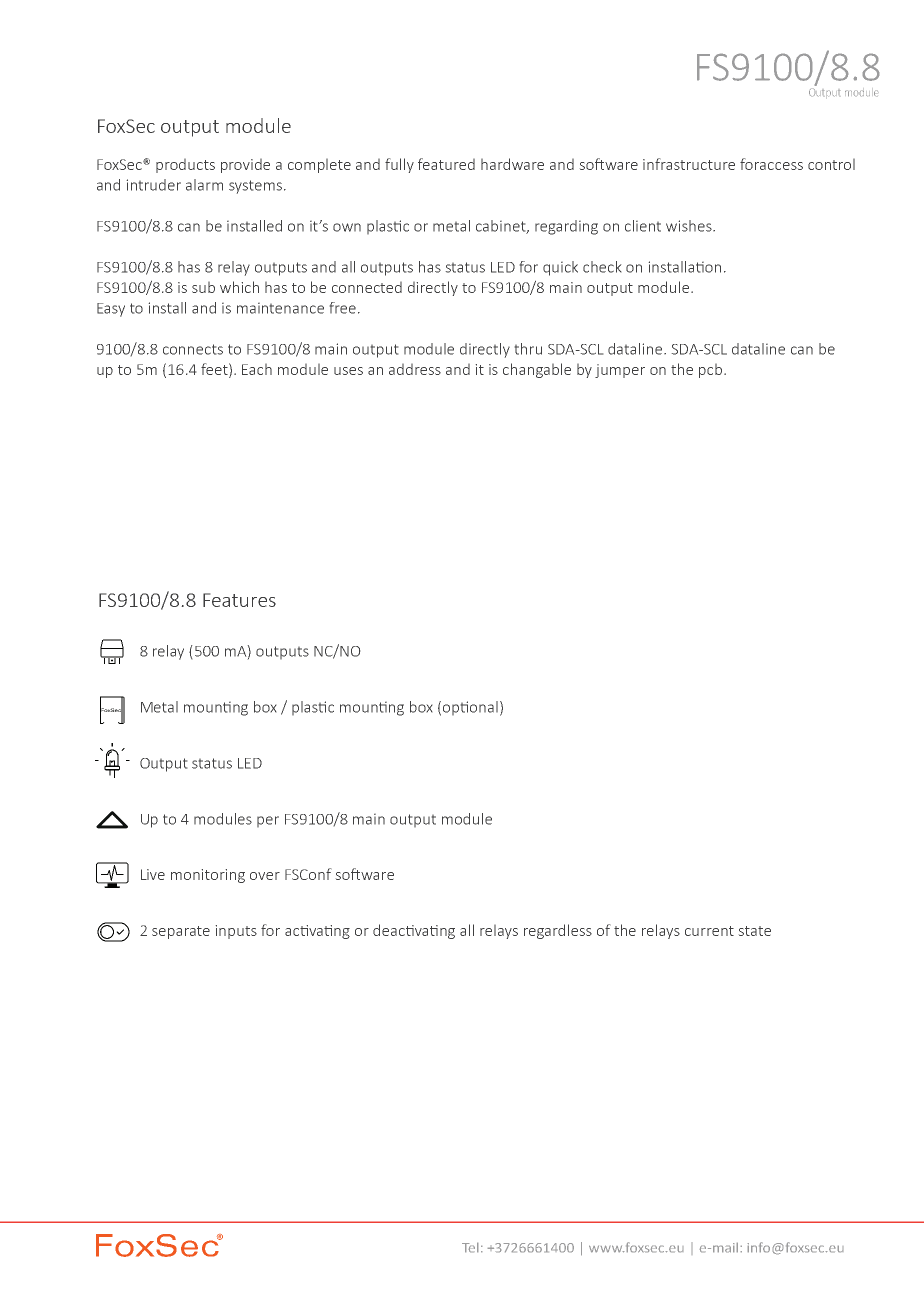  I want to click on inputs, so click(236, 932).
